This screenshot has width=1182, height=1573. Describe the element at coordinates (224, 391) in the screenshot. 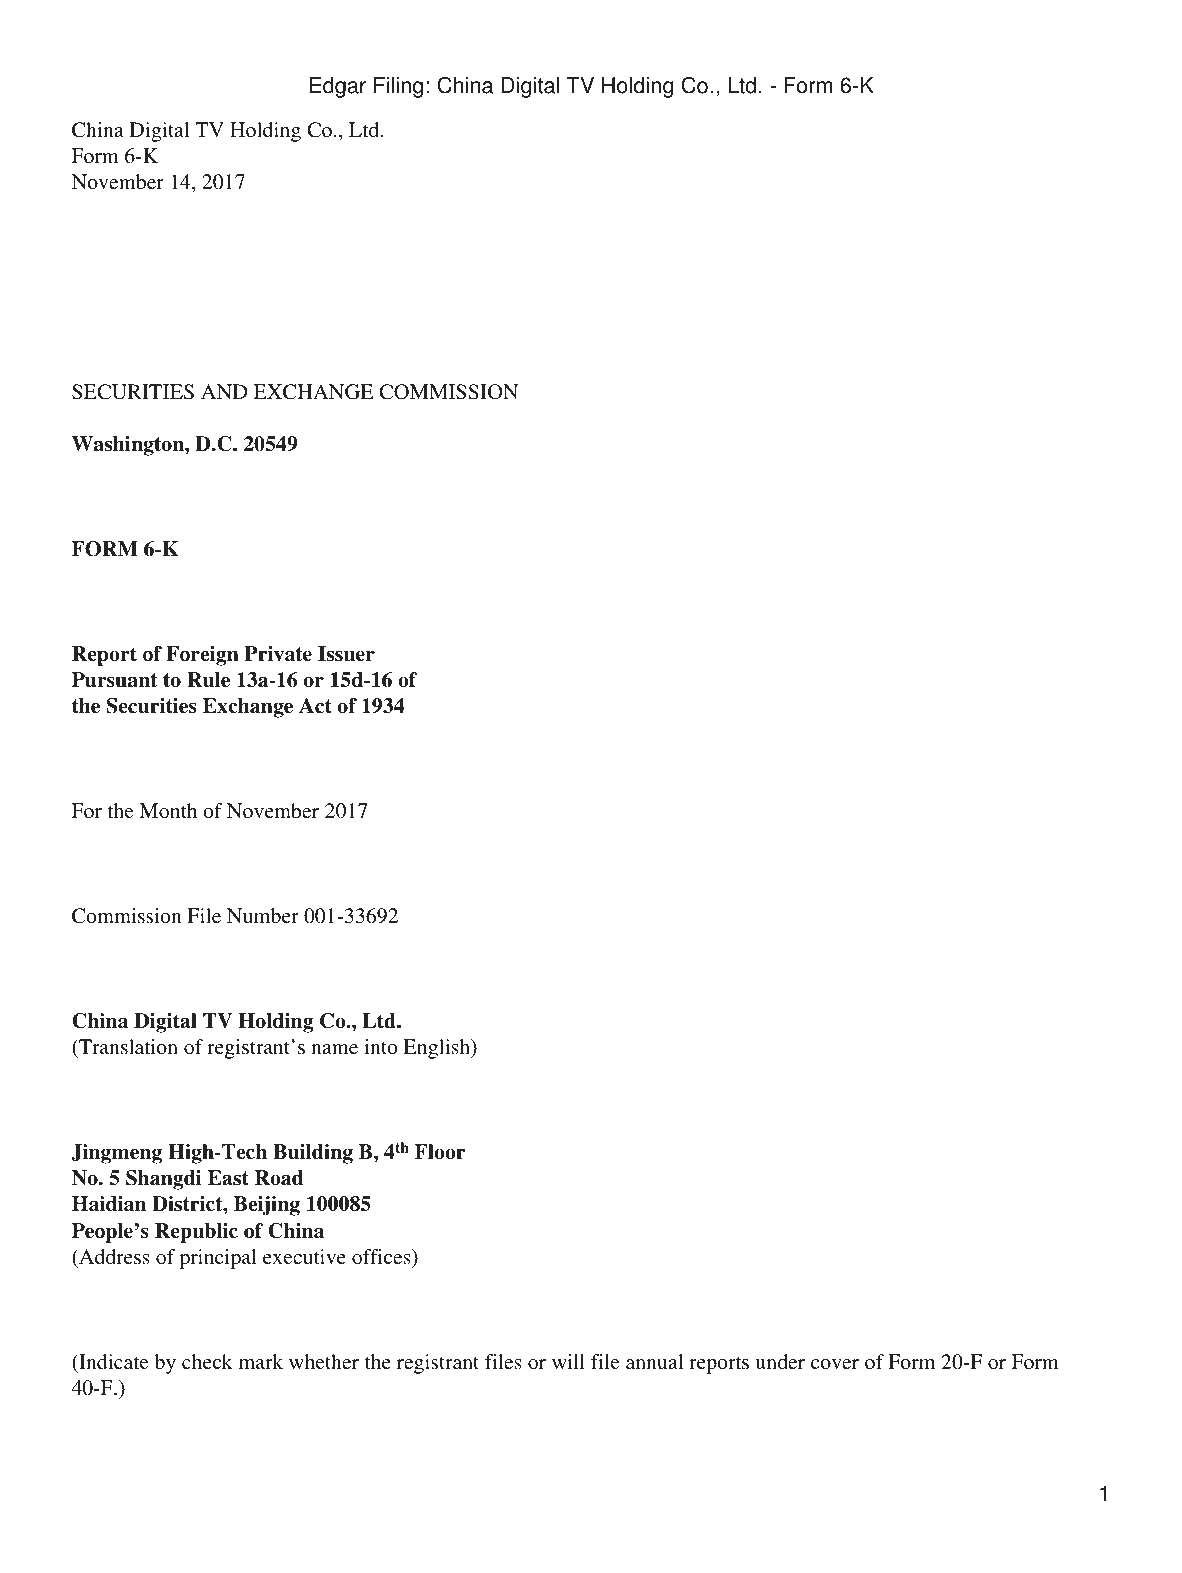

I see `AND` at that location.
